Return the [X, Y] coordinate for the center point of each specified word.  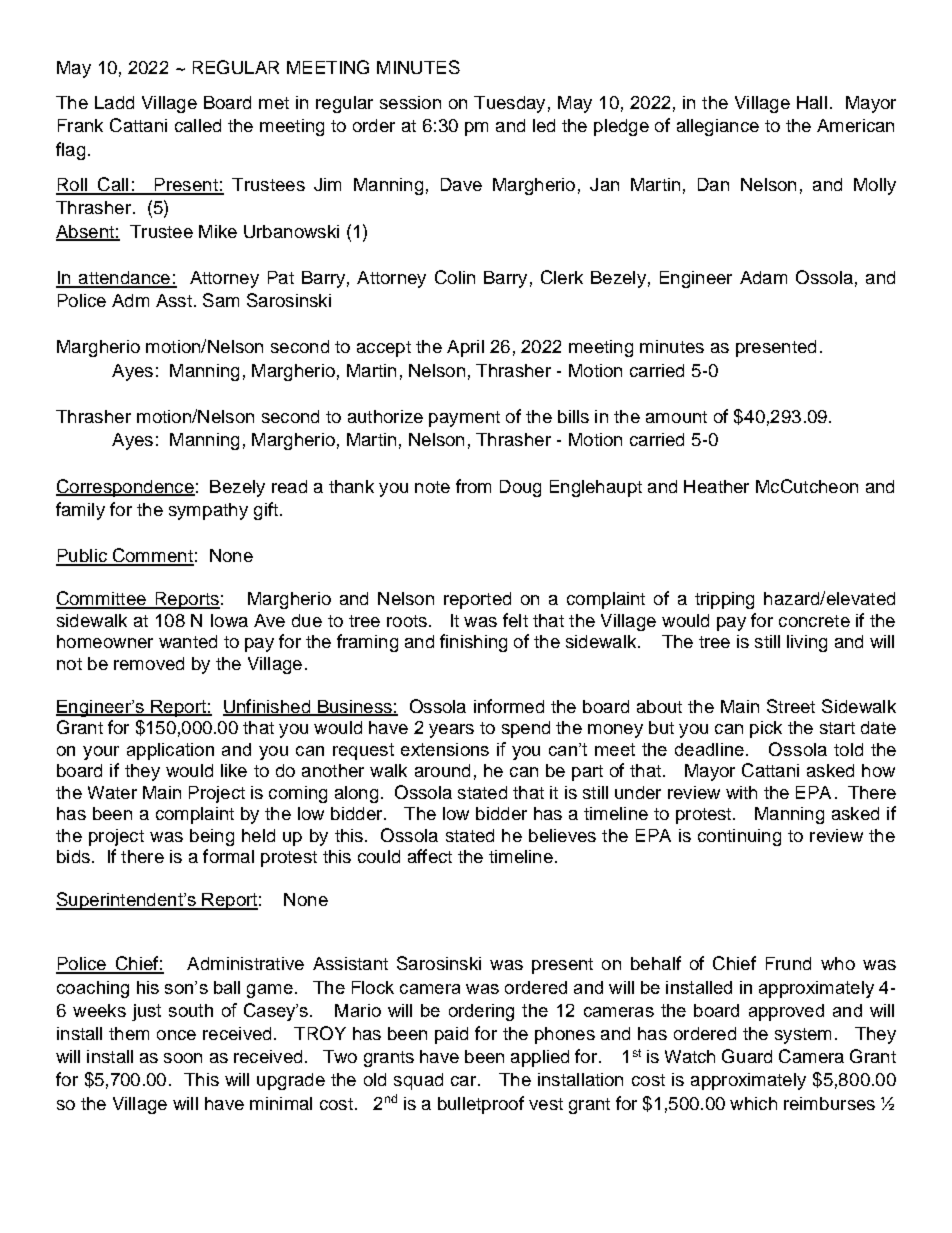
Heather [716, 486]
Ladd [114, 102]
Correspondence [125, 488]
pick [766, 729]
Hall [812, 102]
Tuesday [509, 104]
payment [464, 419]
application [170, 751]
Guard [747, 1056]
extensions [445, 749]
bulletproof [481, 1105]
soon [183, 1058]
